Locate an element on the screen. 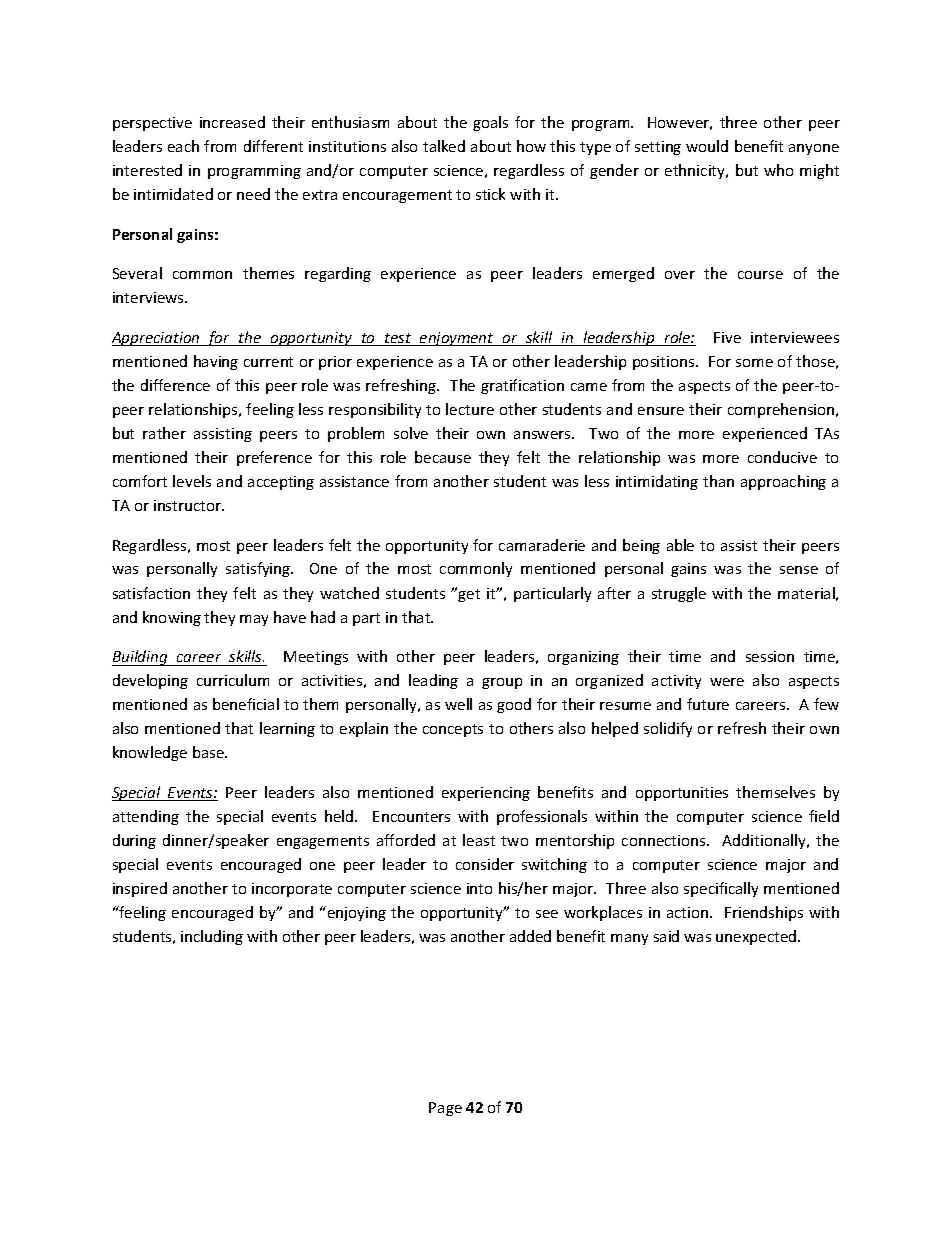  may is located at coordinates (254, 620).
